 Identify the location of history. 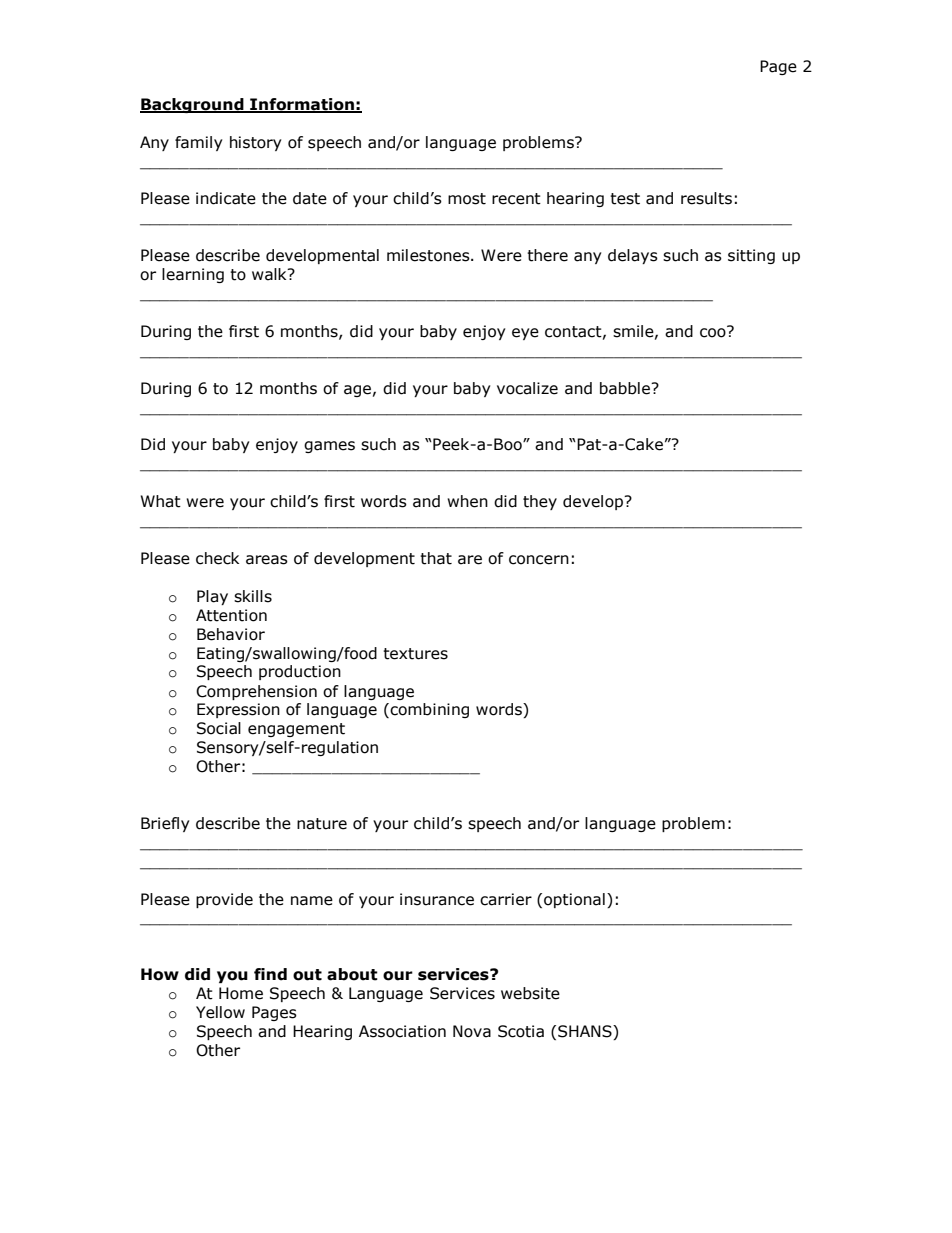
(255, 143).
